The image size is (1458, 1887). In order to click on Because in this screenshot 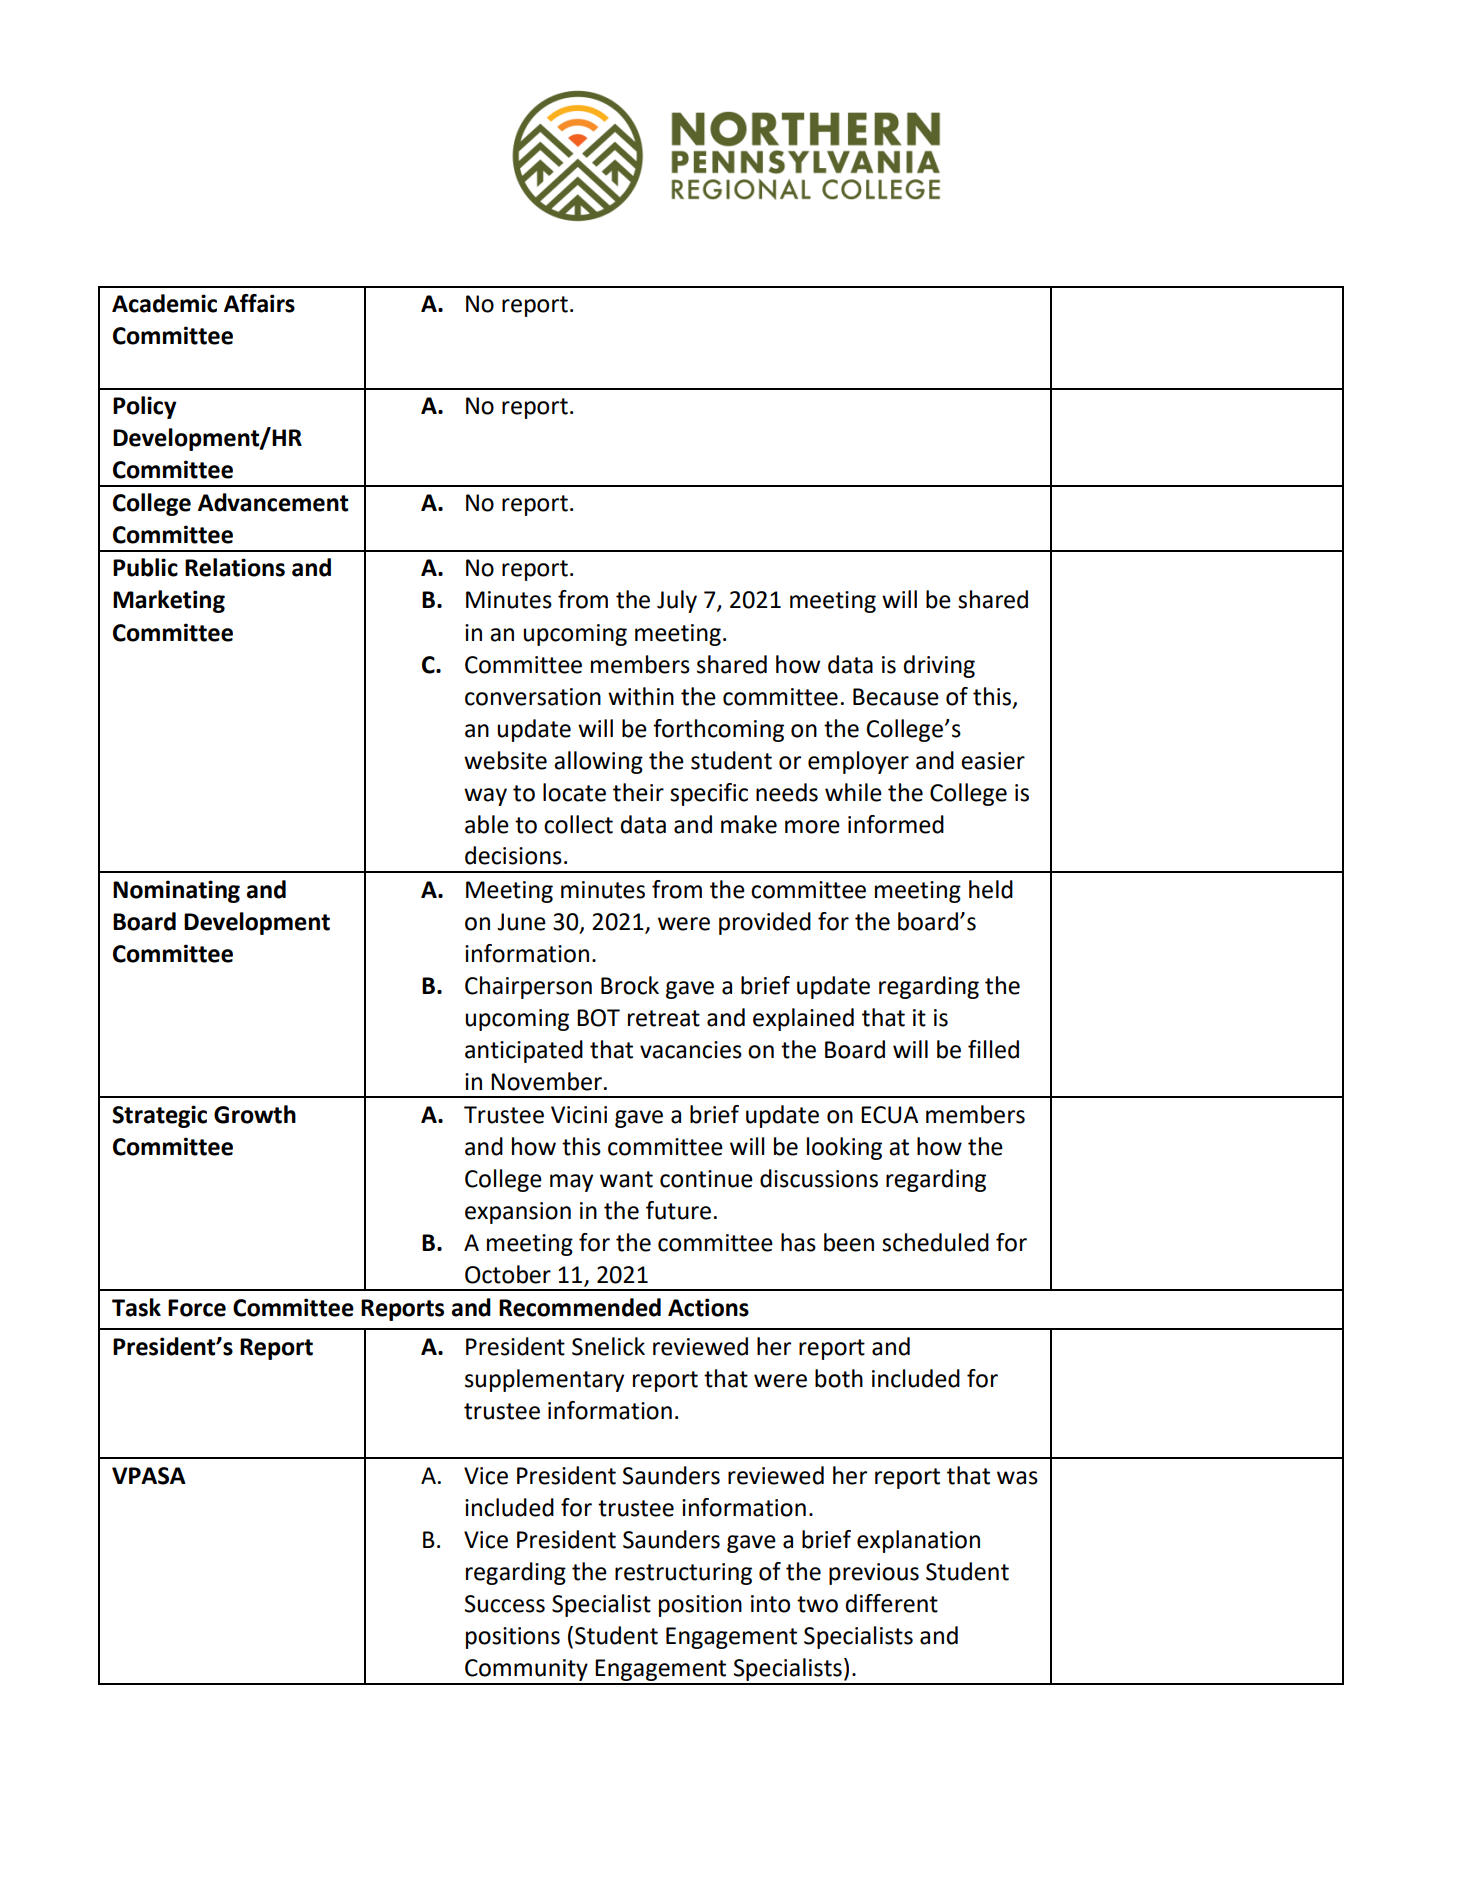, I will do `click(896, 697)`.
